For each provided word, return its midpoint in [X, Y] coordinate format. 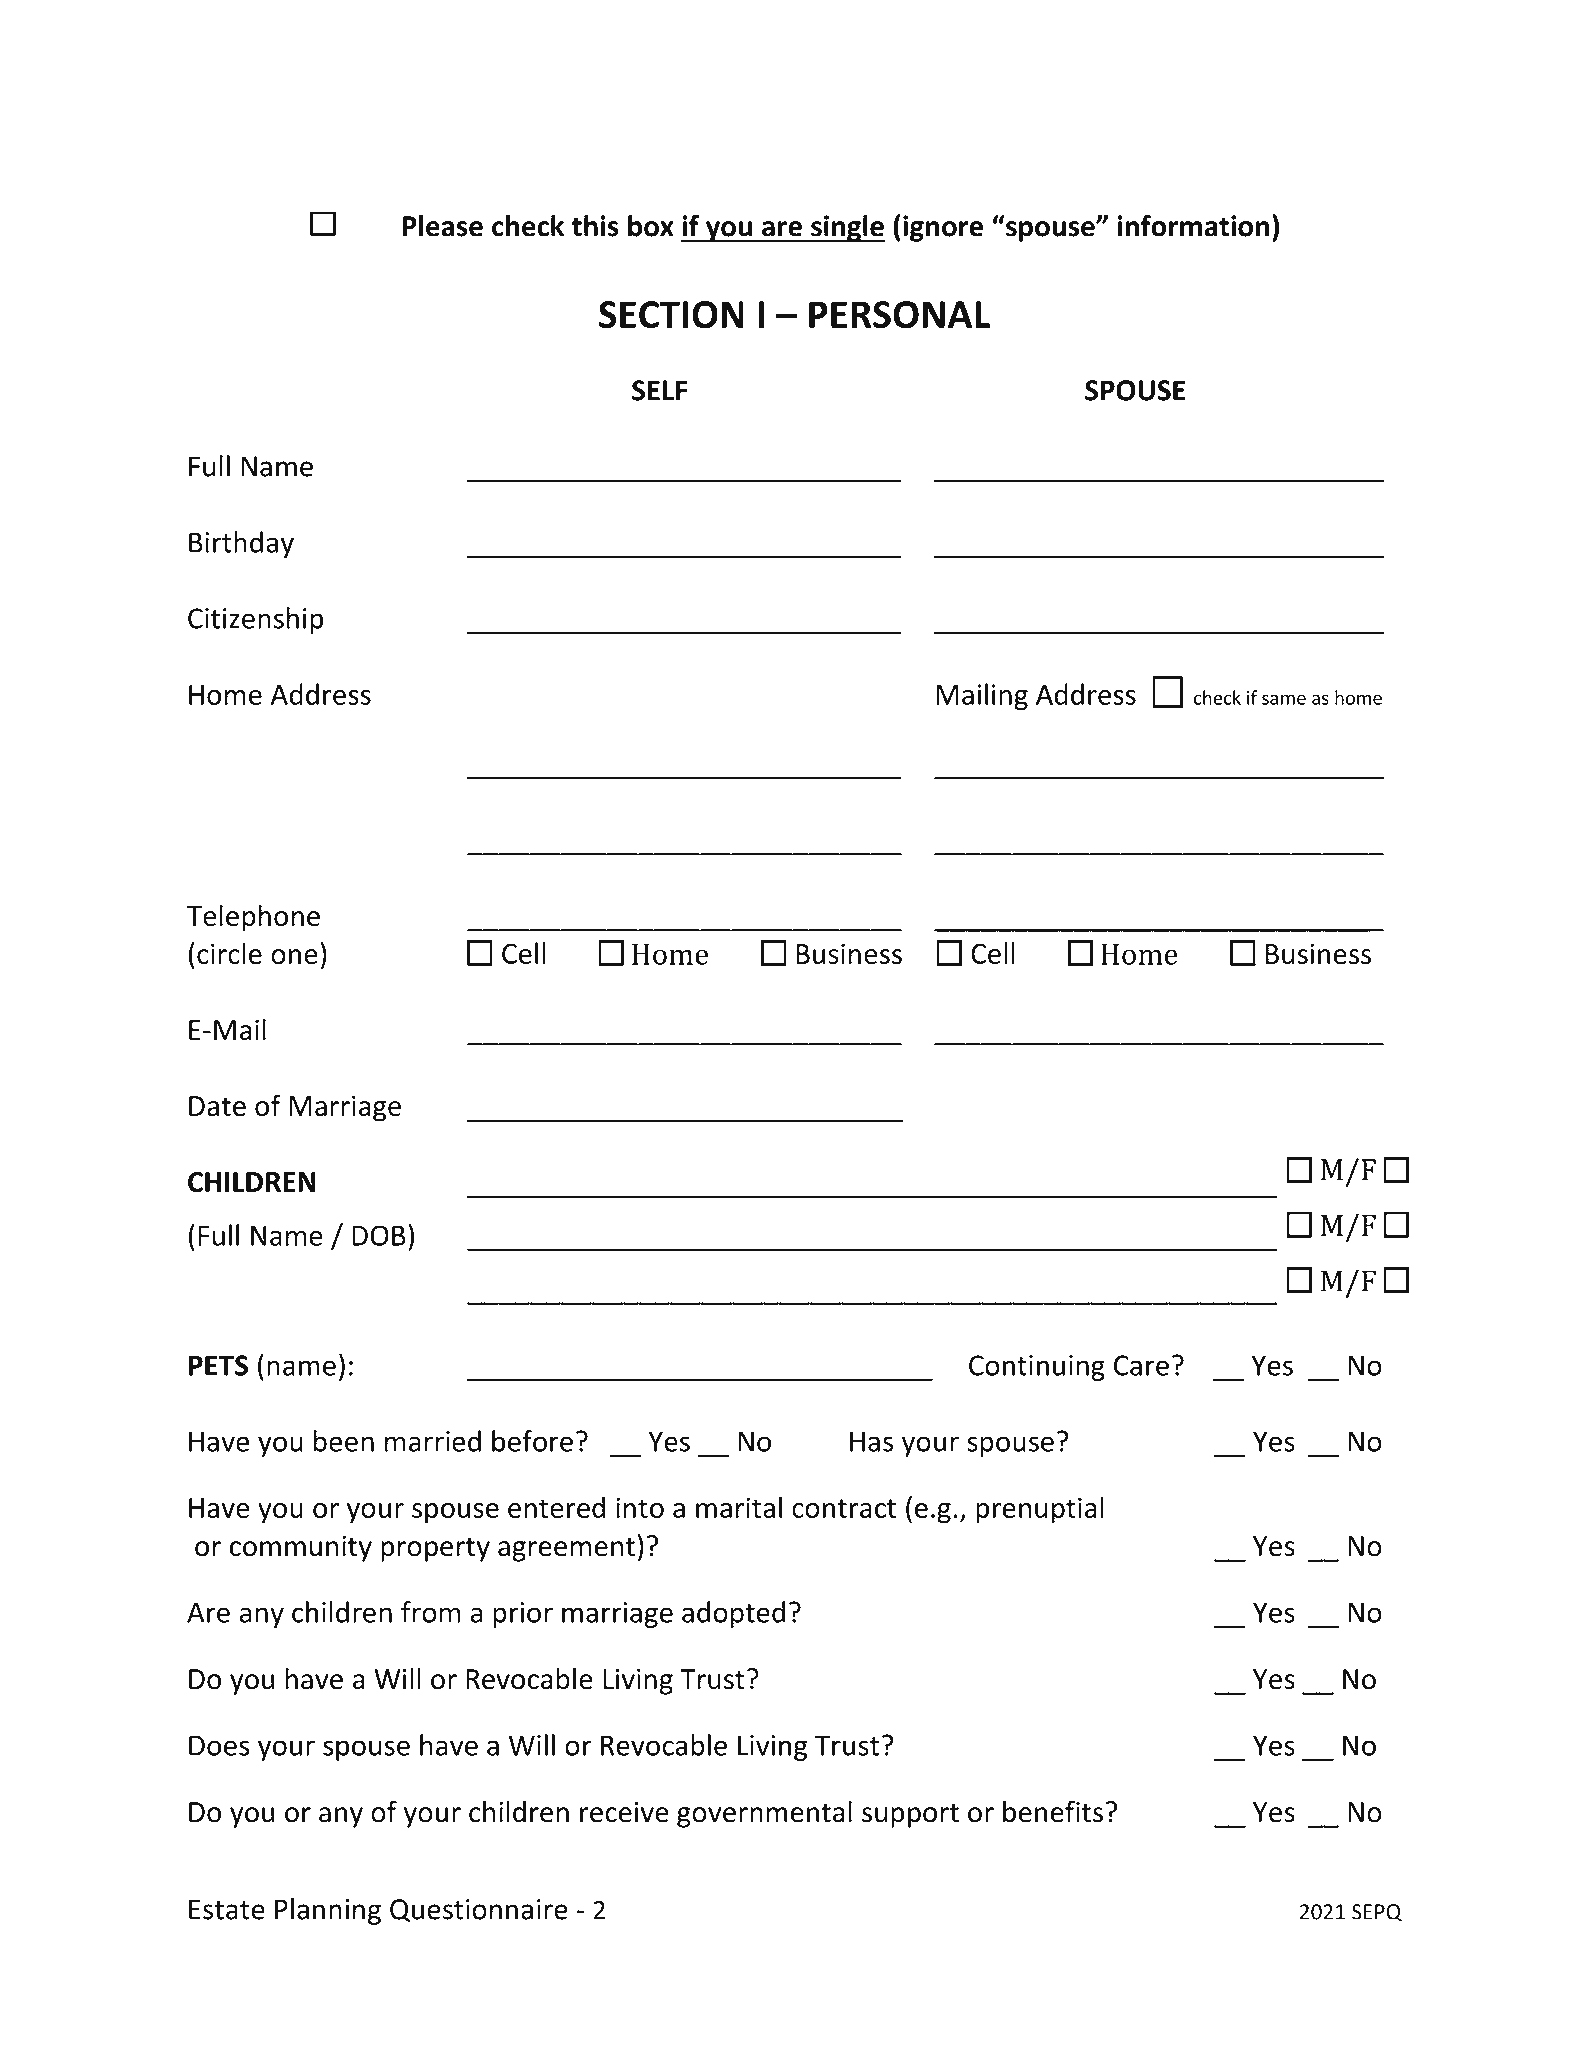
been [344, 1441]
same [1284, 699]
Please [443, 226]
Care [1141, 1365]
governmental [764, 1814]
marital [739, 1507]
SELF [660, 390]
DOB [379, 1235]
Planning [328, 1911]
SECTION [671, 315]
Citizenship [255, 620]
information [1193, 226]
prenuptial [1040, 1510]
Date [217, 1106]
